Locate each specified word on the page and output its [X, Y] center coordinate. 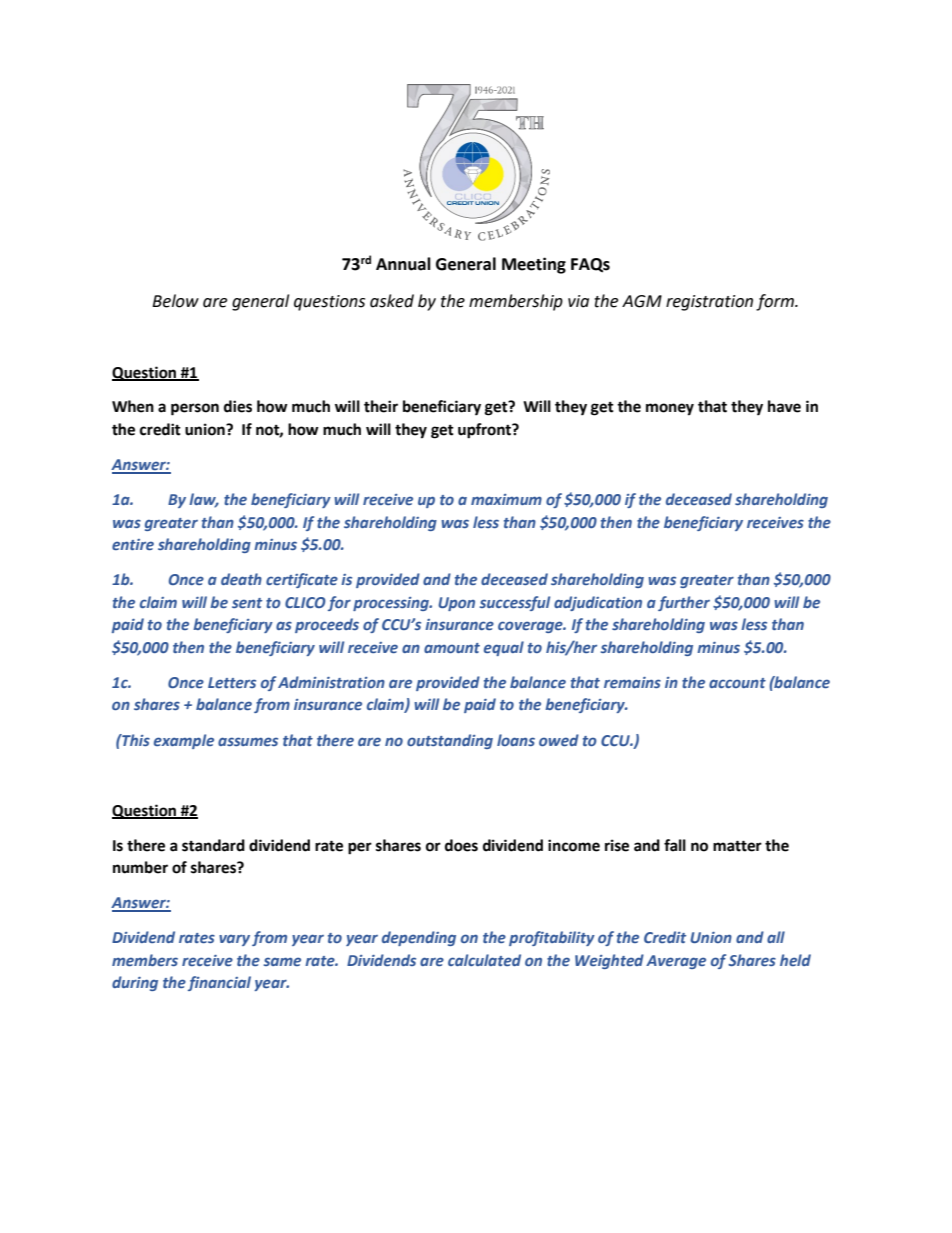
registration [709, 303]
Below [175, 301]
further [684, 603]
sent [247, 603]
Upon [456, 604]
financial [219, 983]
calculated [484, 960]
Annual [403, 264]
